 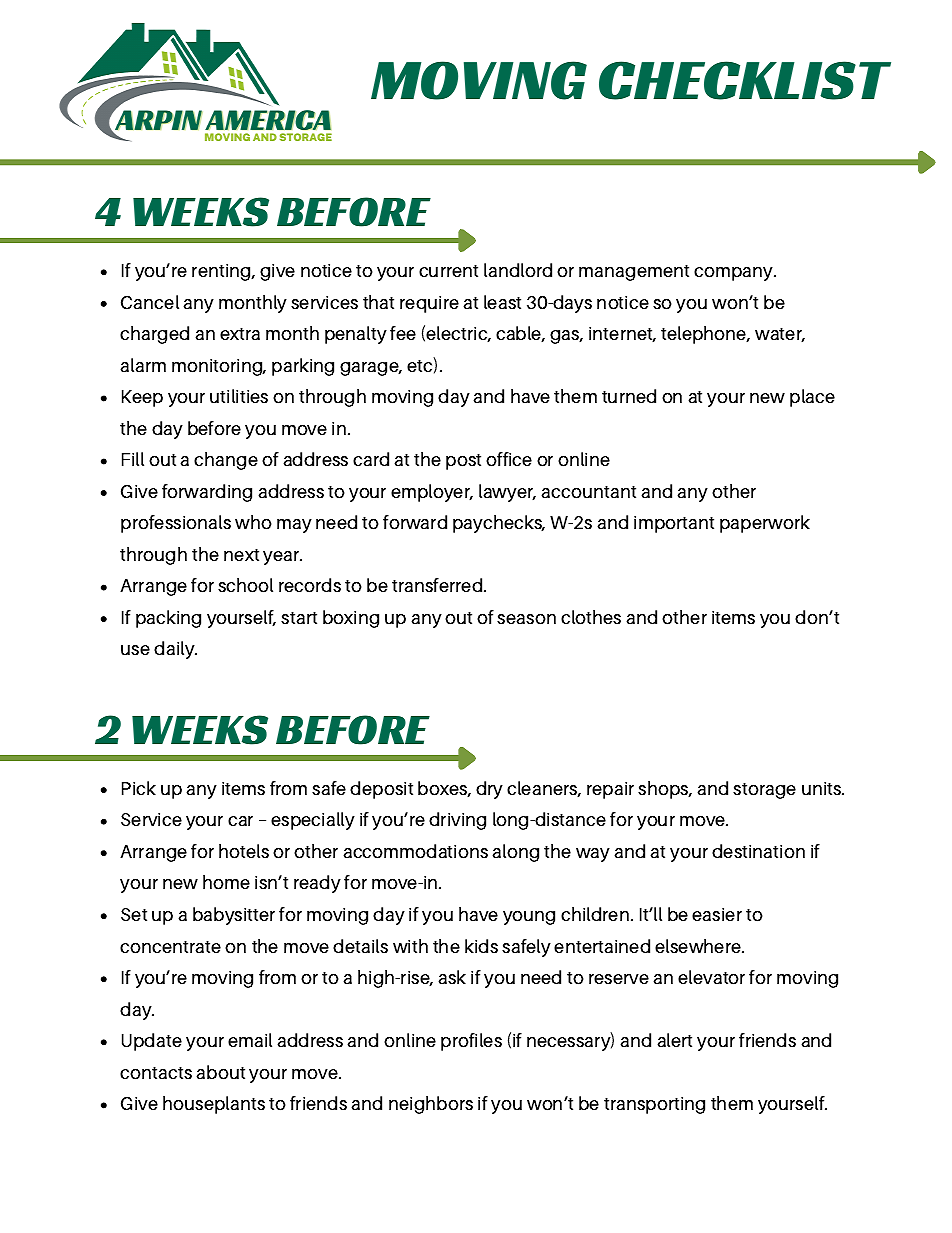 What do you see at coordinates (765, 524) in the document?
I see `paperwork` at bounding box center [765, 524].
